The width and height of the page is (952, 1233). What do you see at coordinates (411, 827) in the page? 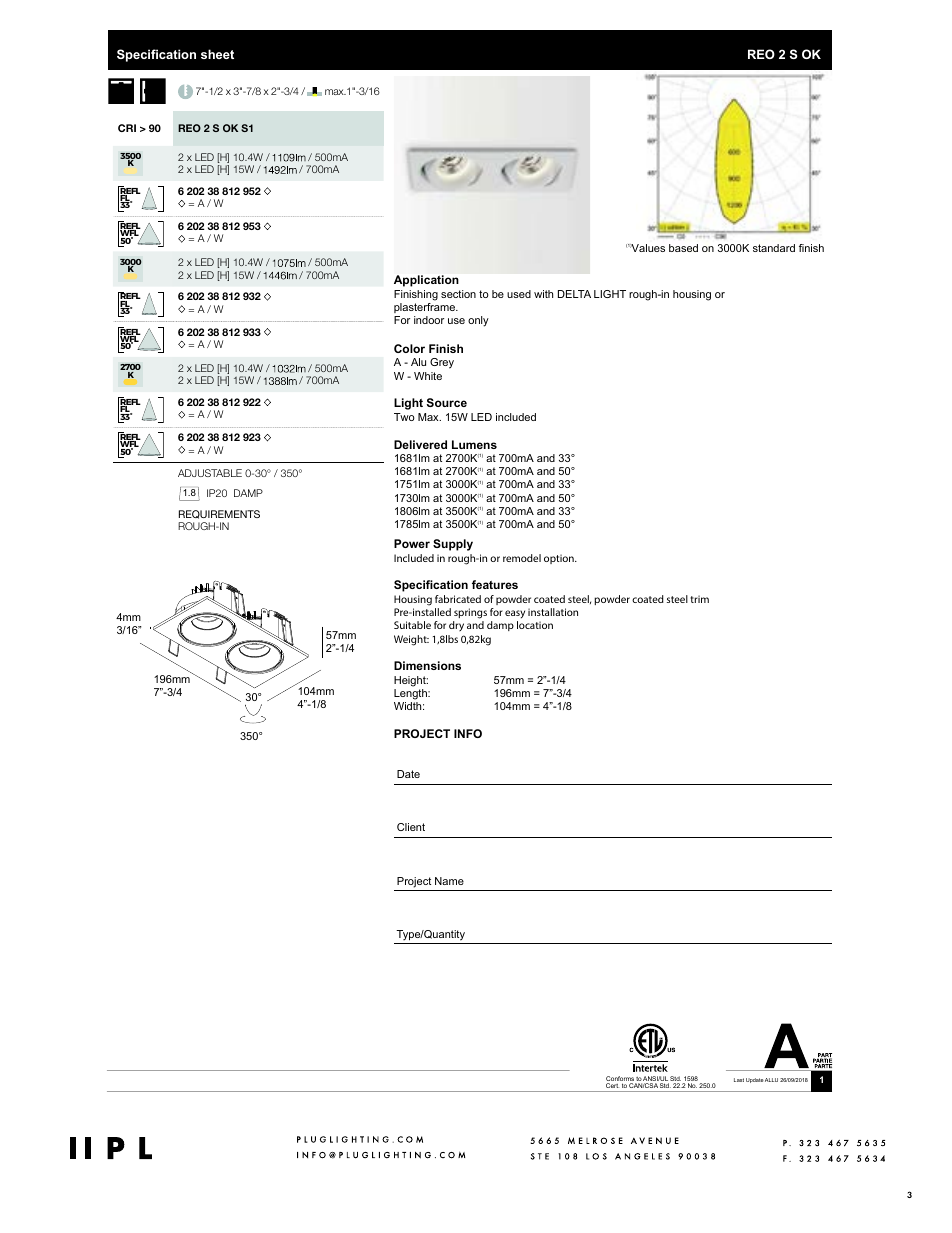
I see `Client` at bounding box center [411, 827].
